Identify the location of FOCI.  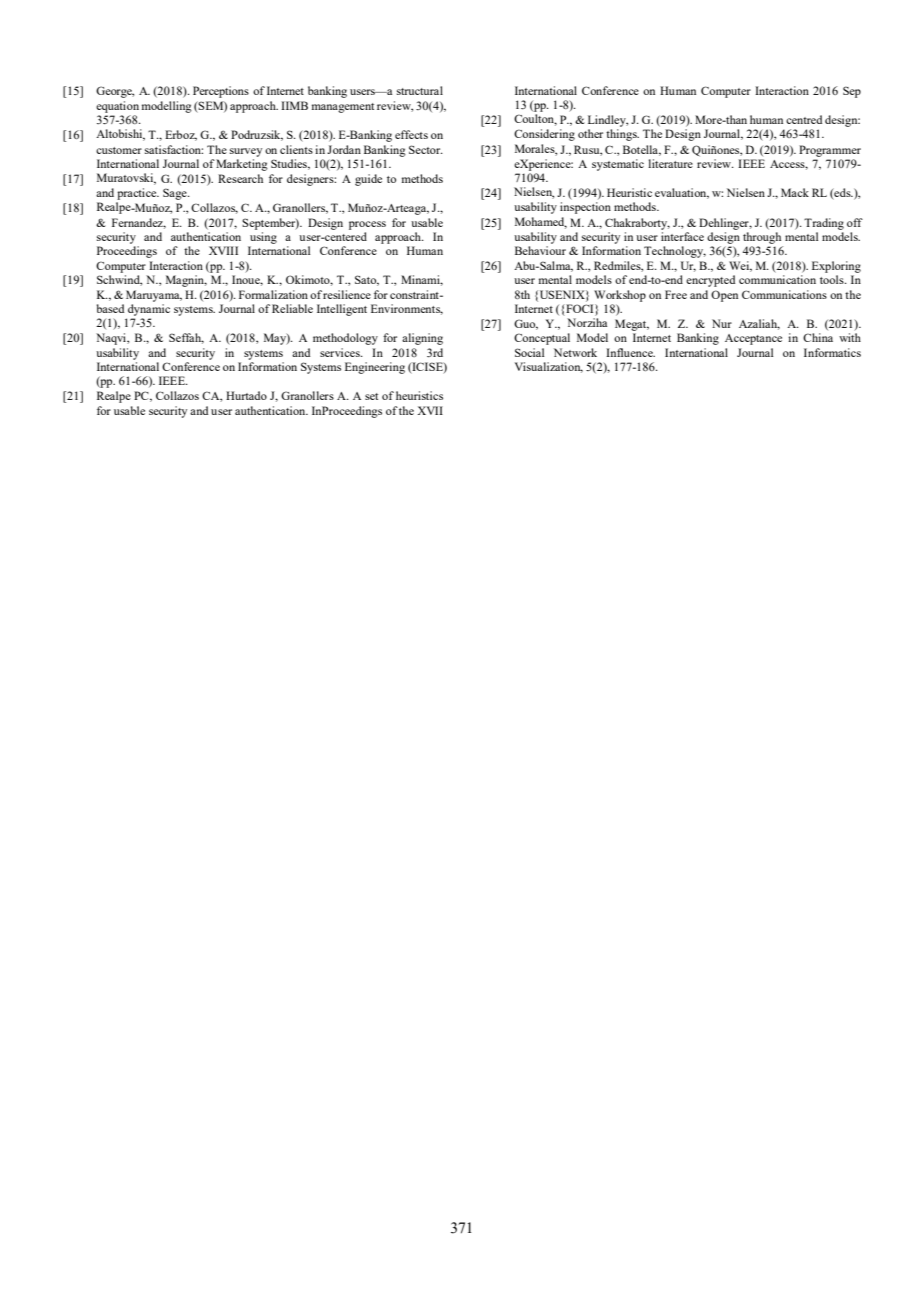
(580, 310).
